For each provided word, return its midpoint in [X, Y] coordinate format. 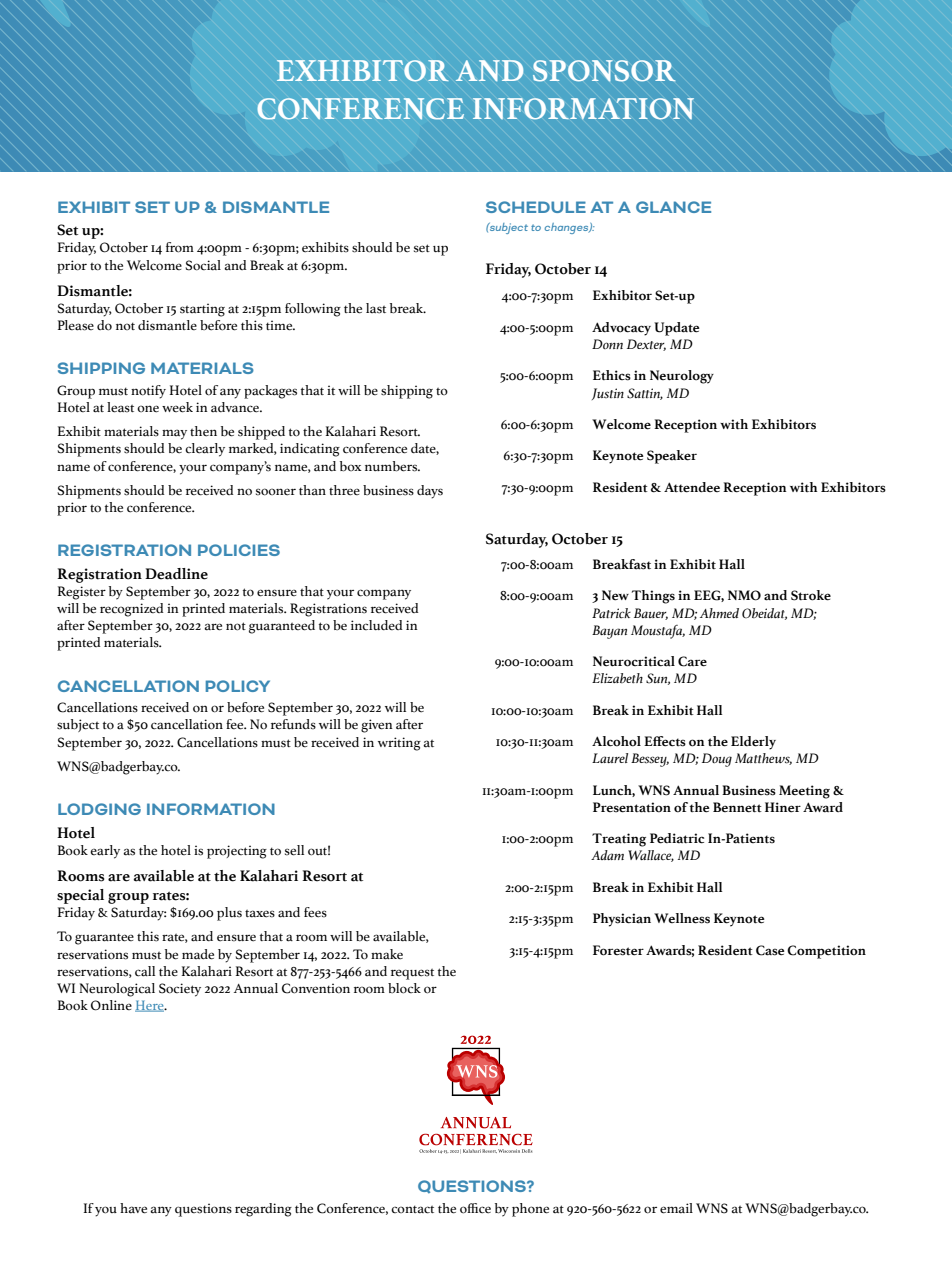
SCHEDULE [536, 207]
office [475, 1208]
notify [148, 392]
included [377, 625]
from [180, 247]
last [376, 308]
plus [229, 914]
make [387, 954]
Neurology [682, 377]
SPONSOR [604, 71]
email [676, 1208]
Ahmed [719, 613]
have [133, 1208]
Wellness [682, 918]
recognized [132, 610]
